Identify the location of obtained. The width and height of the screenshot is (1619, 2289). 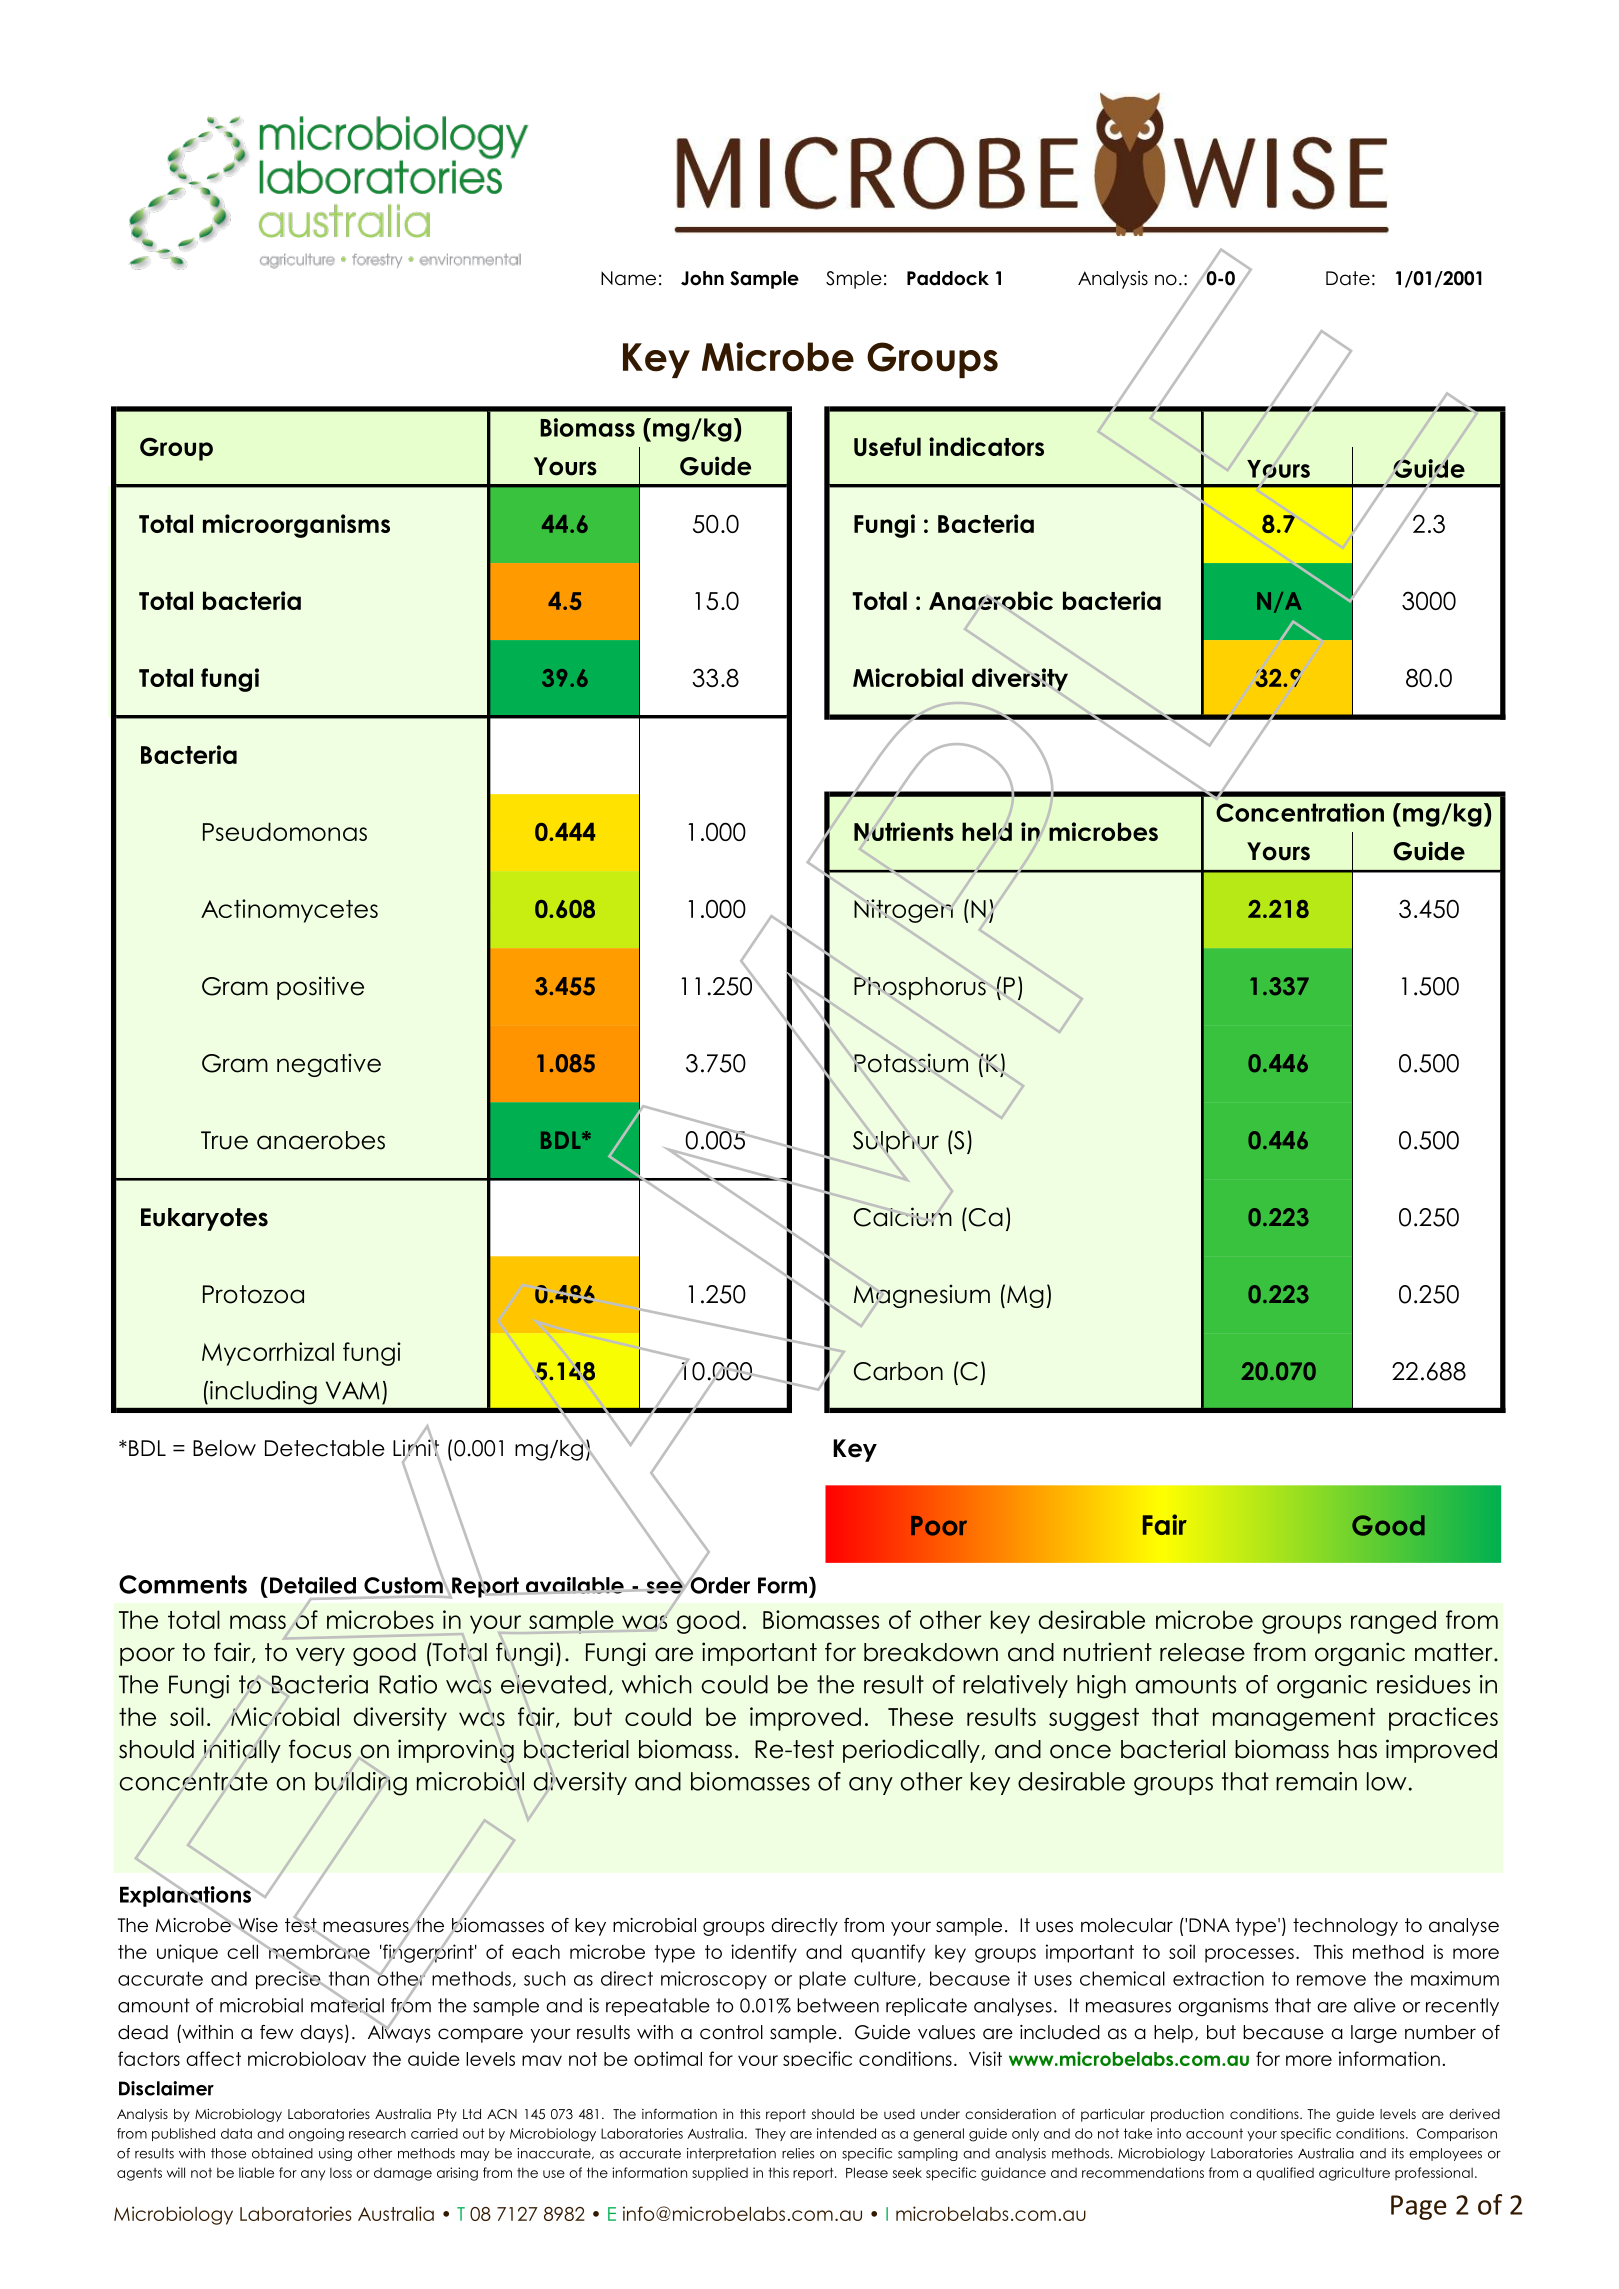
(282, 2153).
